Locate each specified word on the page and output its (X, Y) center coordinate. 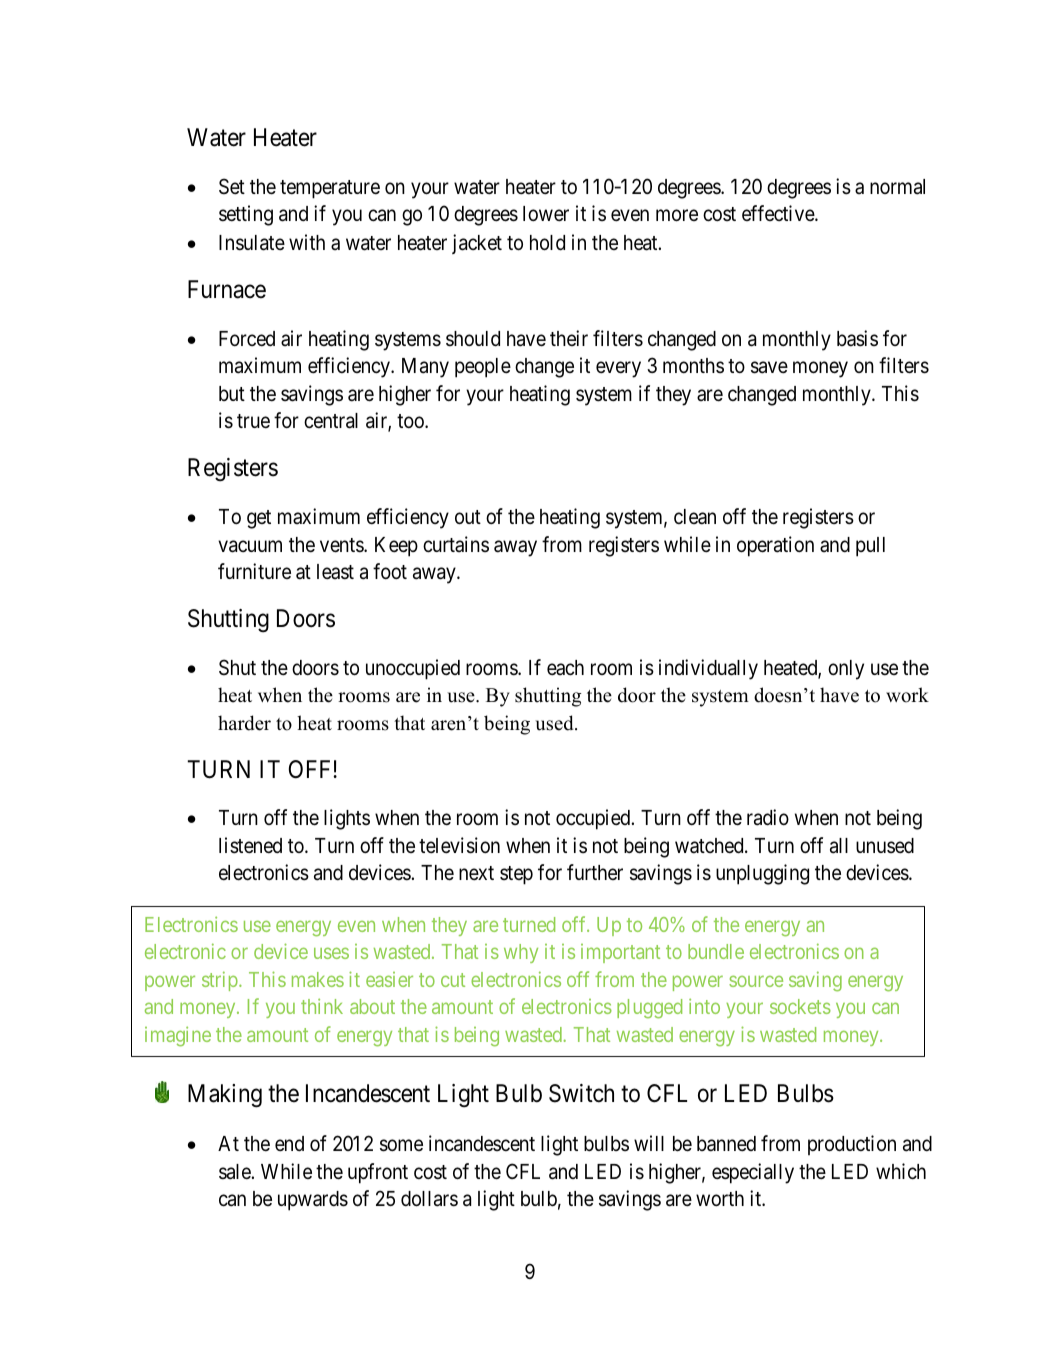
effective (779, 213)
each (565, 668)
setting (246, 215)
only (846, 670)
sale (235, 1172)
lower (546, 214)
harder (244, 723)
